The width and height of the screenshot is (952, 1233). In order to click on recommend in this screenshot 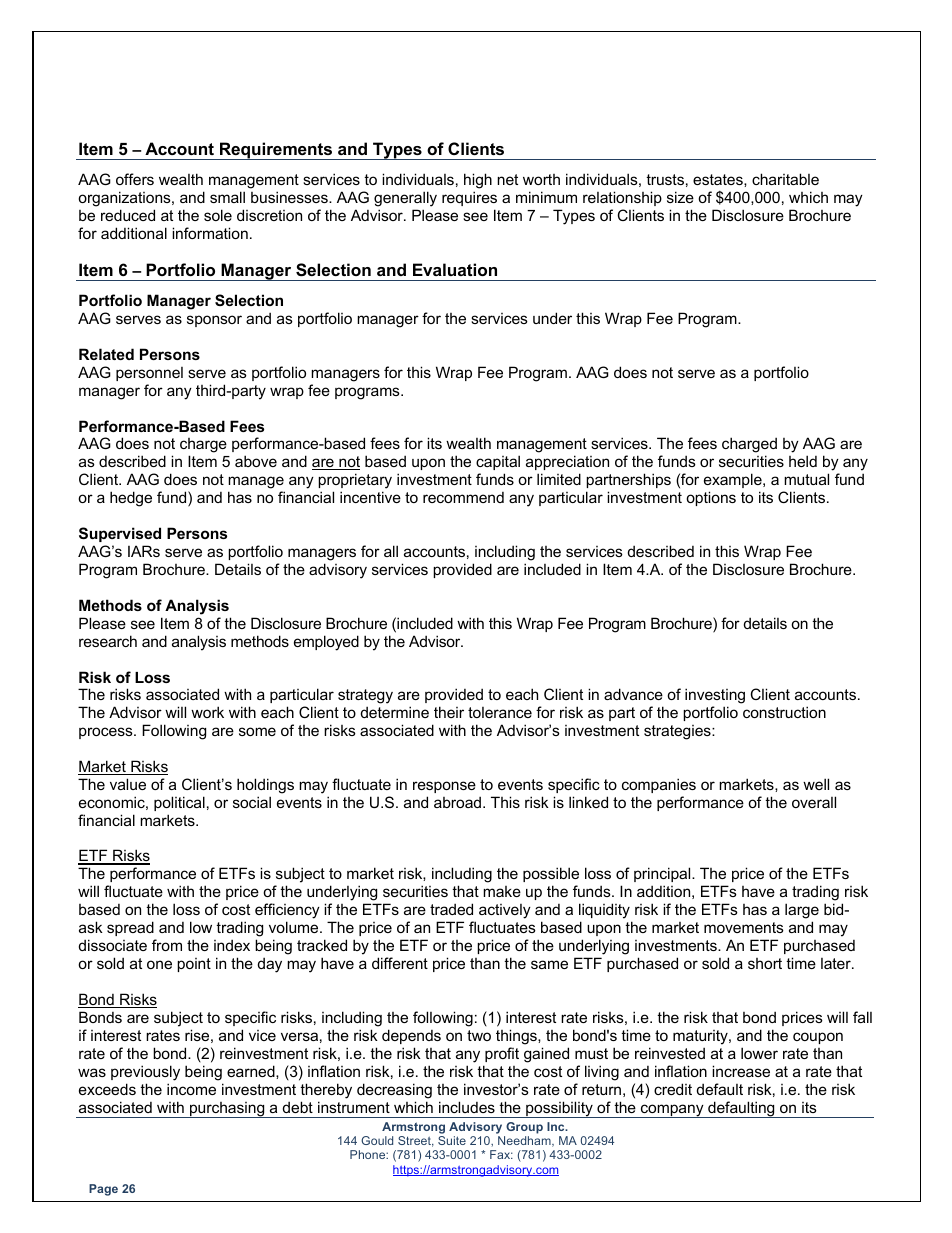, I will do `click(463, 497)`.
